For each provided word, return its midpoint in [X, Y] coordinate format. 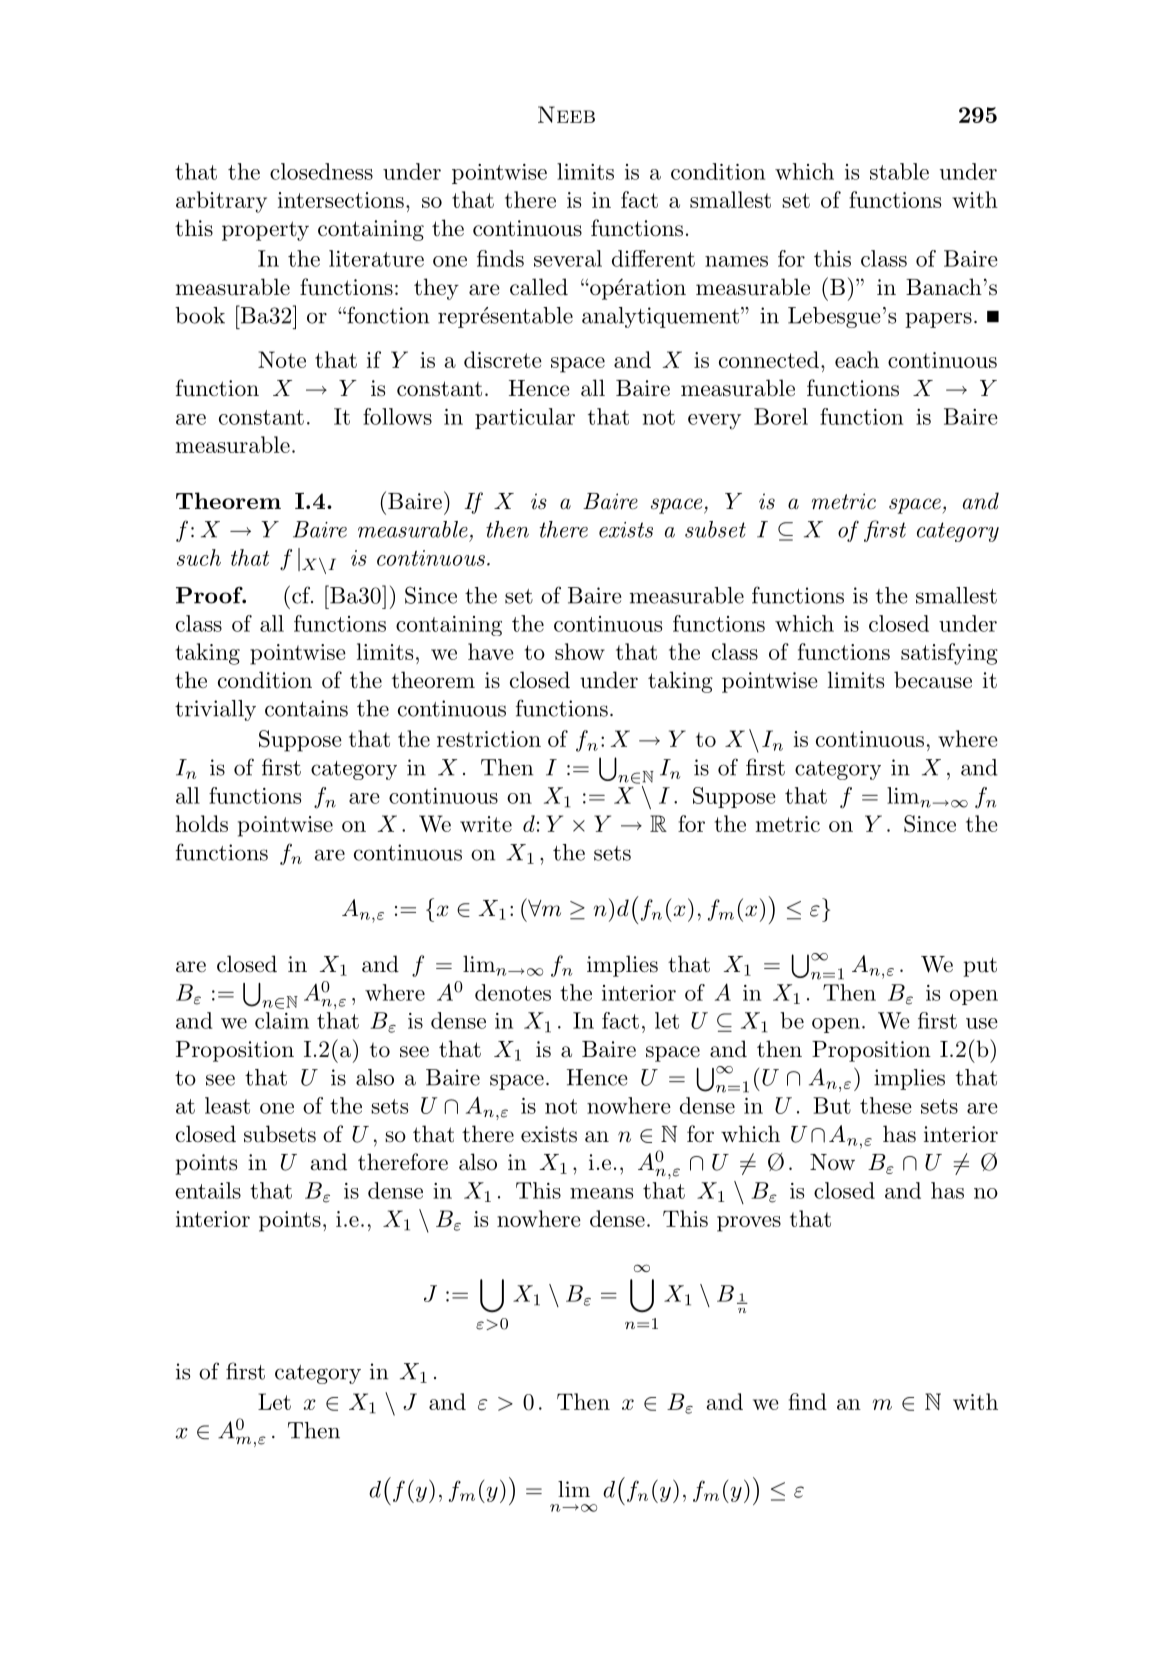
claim [282, 1020]
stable [899, 171]
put [980, 967]
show [580, 651]
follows [397, 416]
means [601, 1193]
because [933, 680]
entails [208, 1190]
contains [306, 708]
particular [525, 418]
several [568, 258]
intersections [341, 200]
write [486, 824]
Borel [781, 416]
